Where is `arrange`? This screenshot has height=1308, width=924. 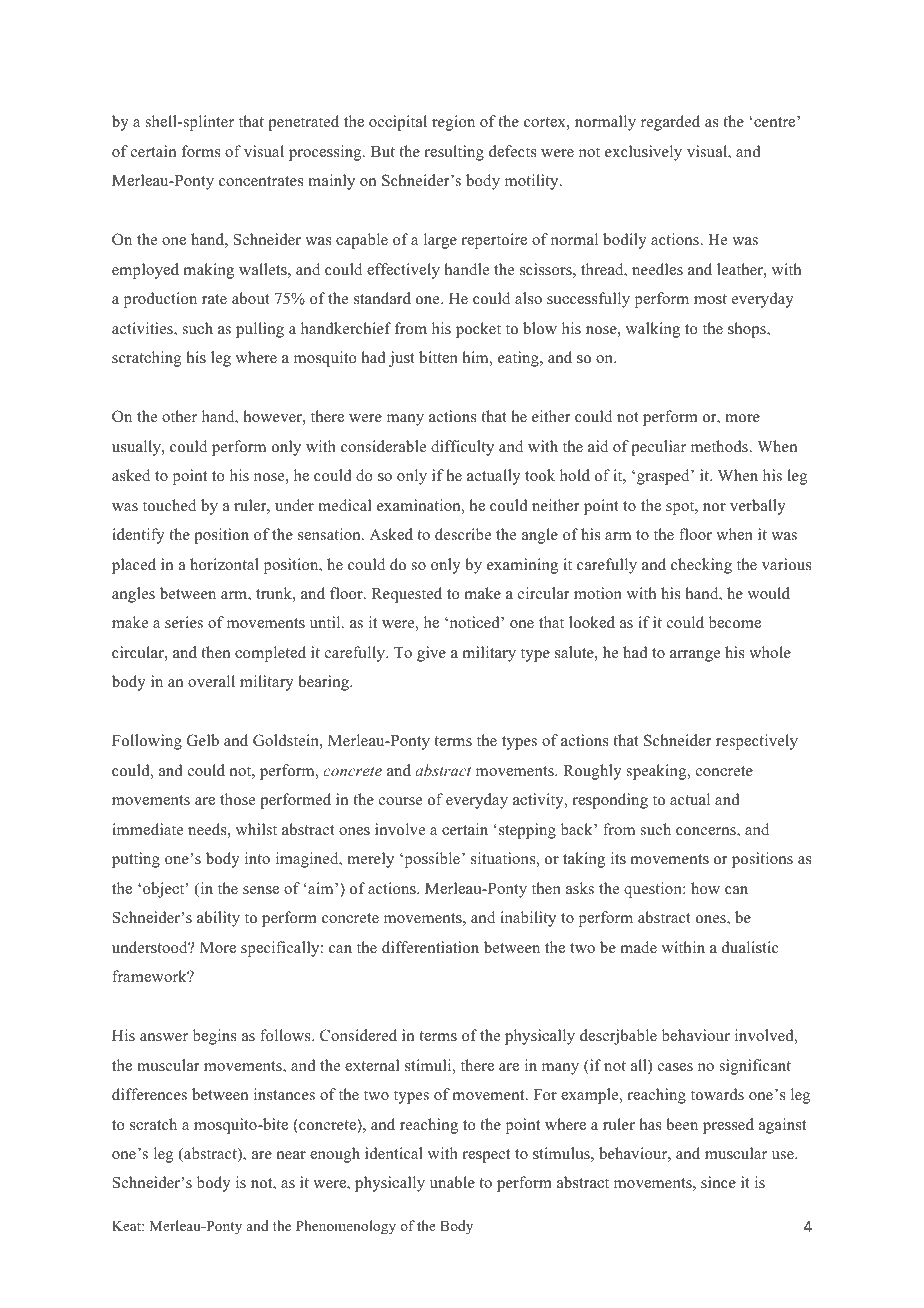 arrange is located at coordinates (695, 656).
